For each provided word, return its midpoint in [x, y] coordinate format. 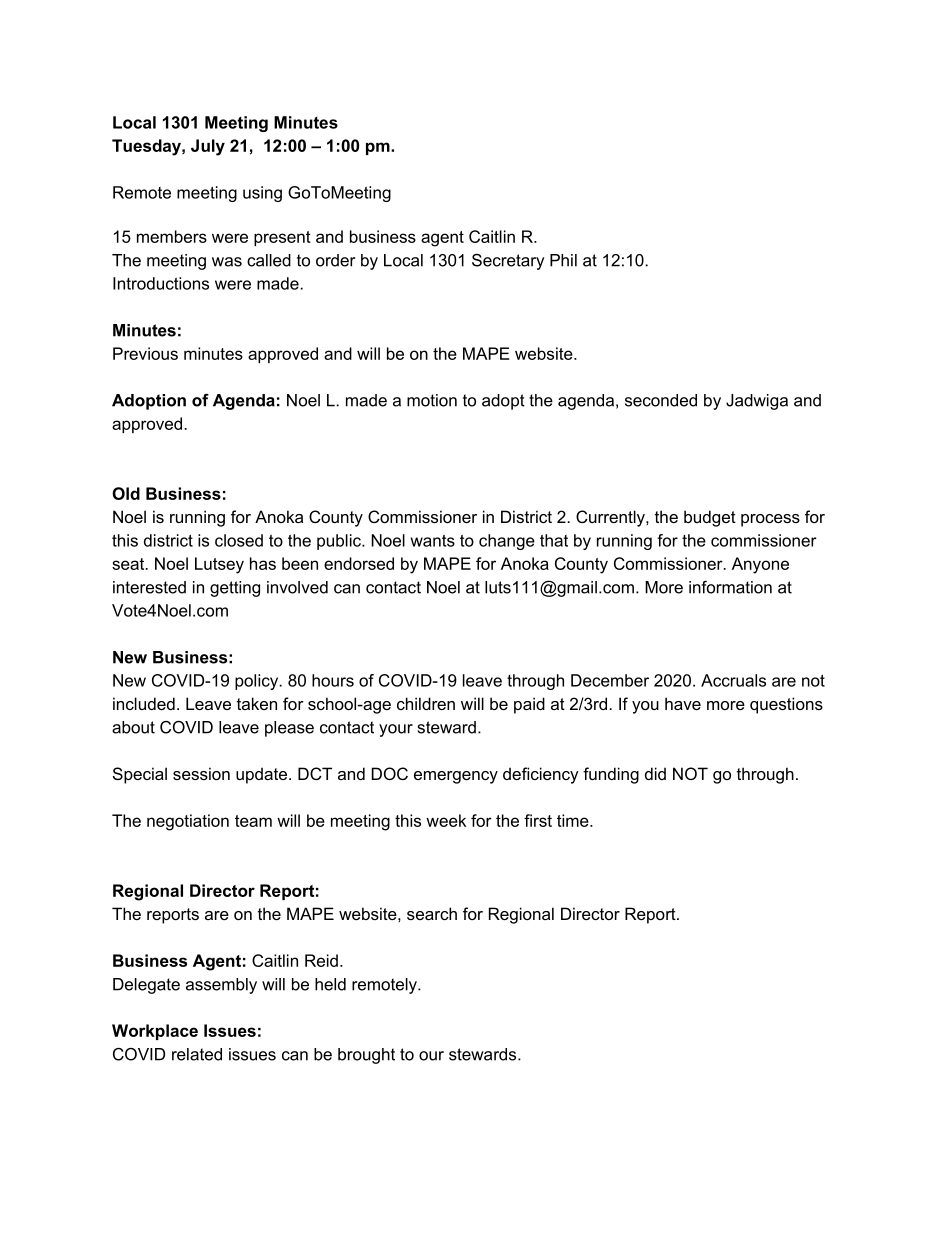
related [197, 1054]
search [432, 913]
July [208, 147]
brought [366, 1056]
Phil [563, 260]
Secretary [508, 262]
